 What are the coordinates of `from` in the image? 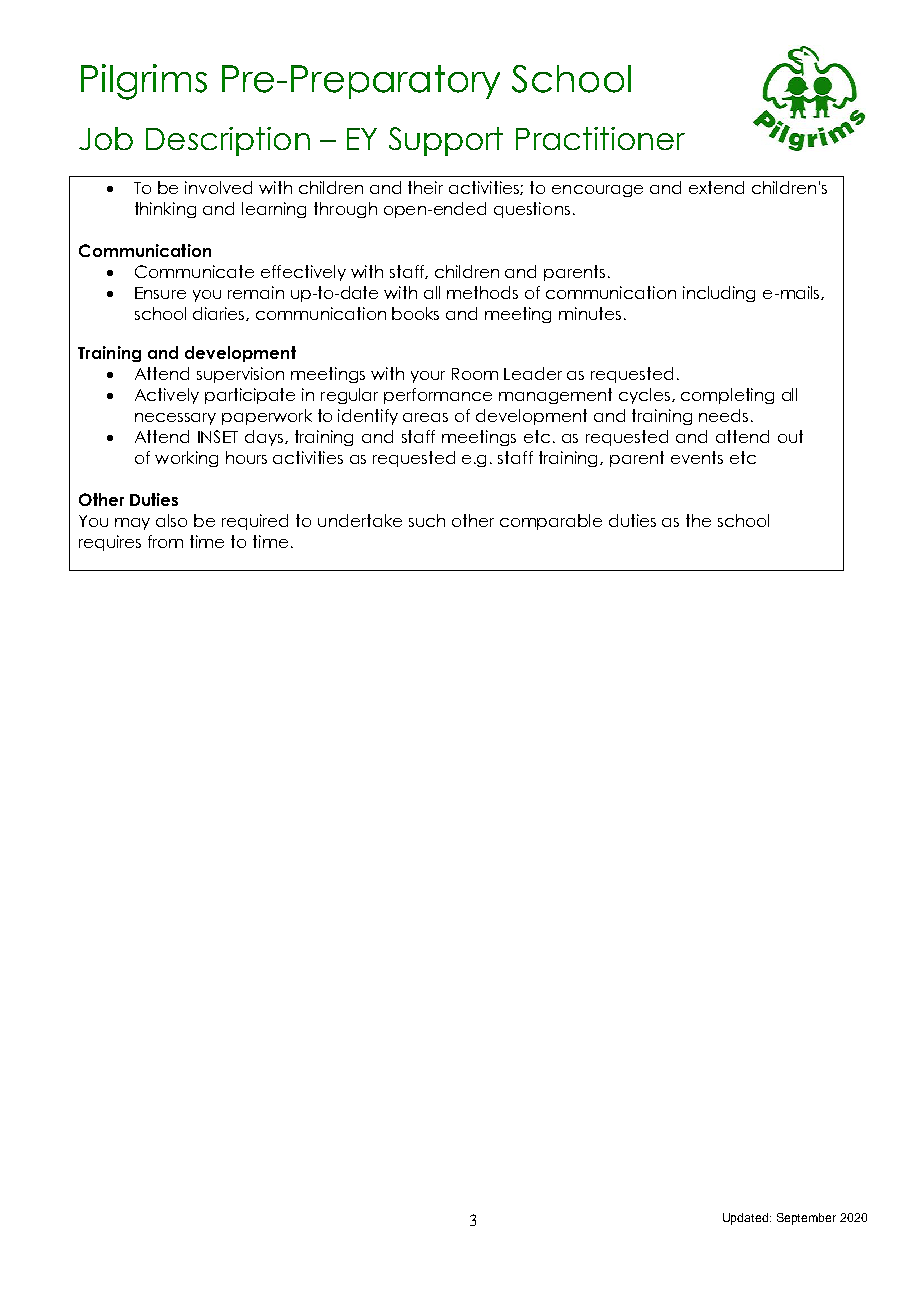 It's located at (165, 541).
